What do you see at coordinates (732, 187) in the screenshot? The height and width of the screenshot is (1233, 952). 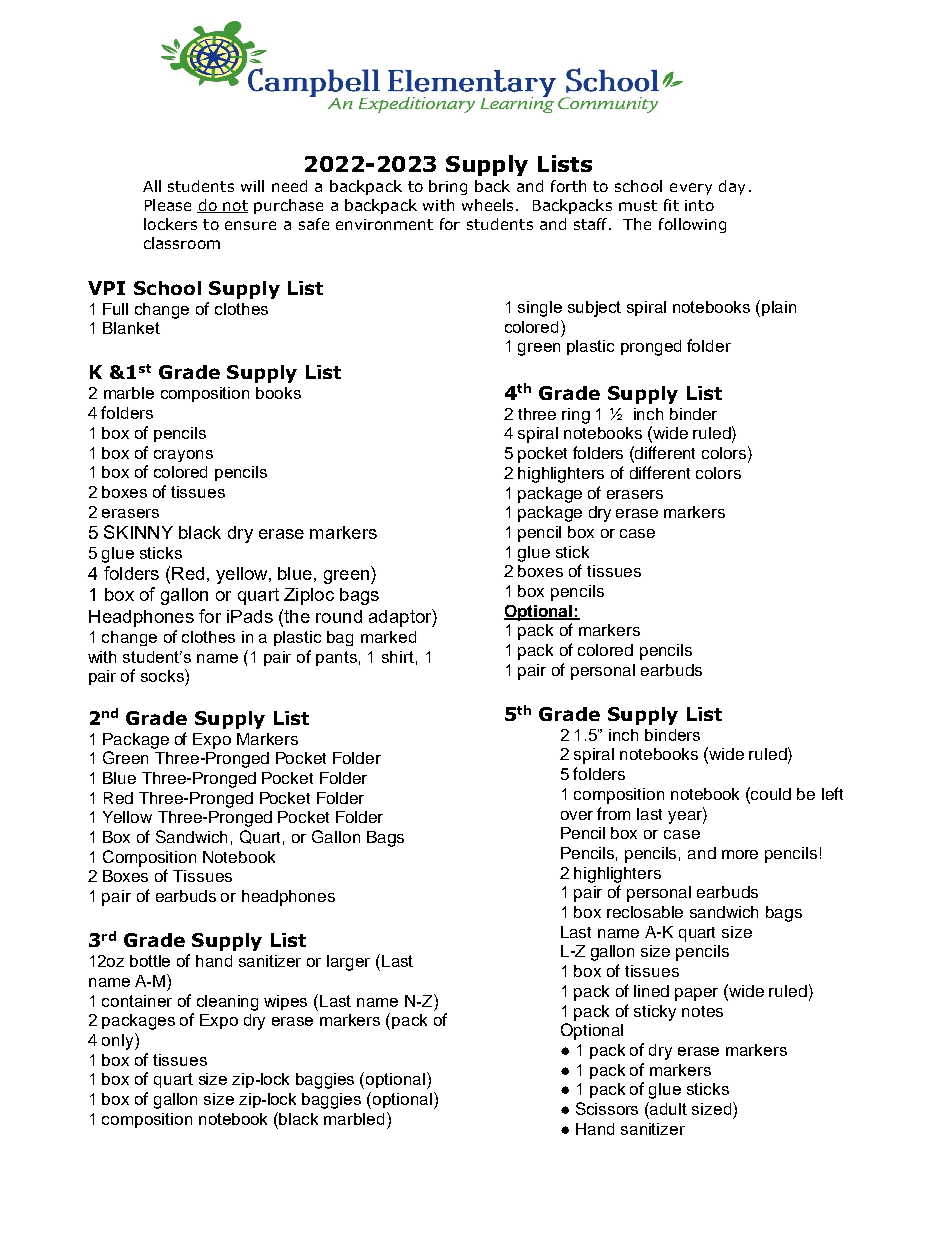 I see `day` at bounding box center [732, 187].
